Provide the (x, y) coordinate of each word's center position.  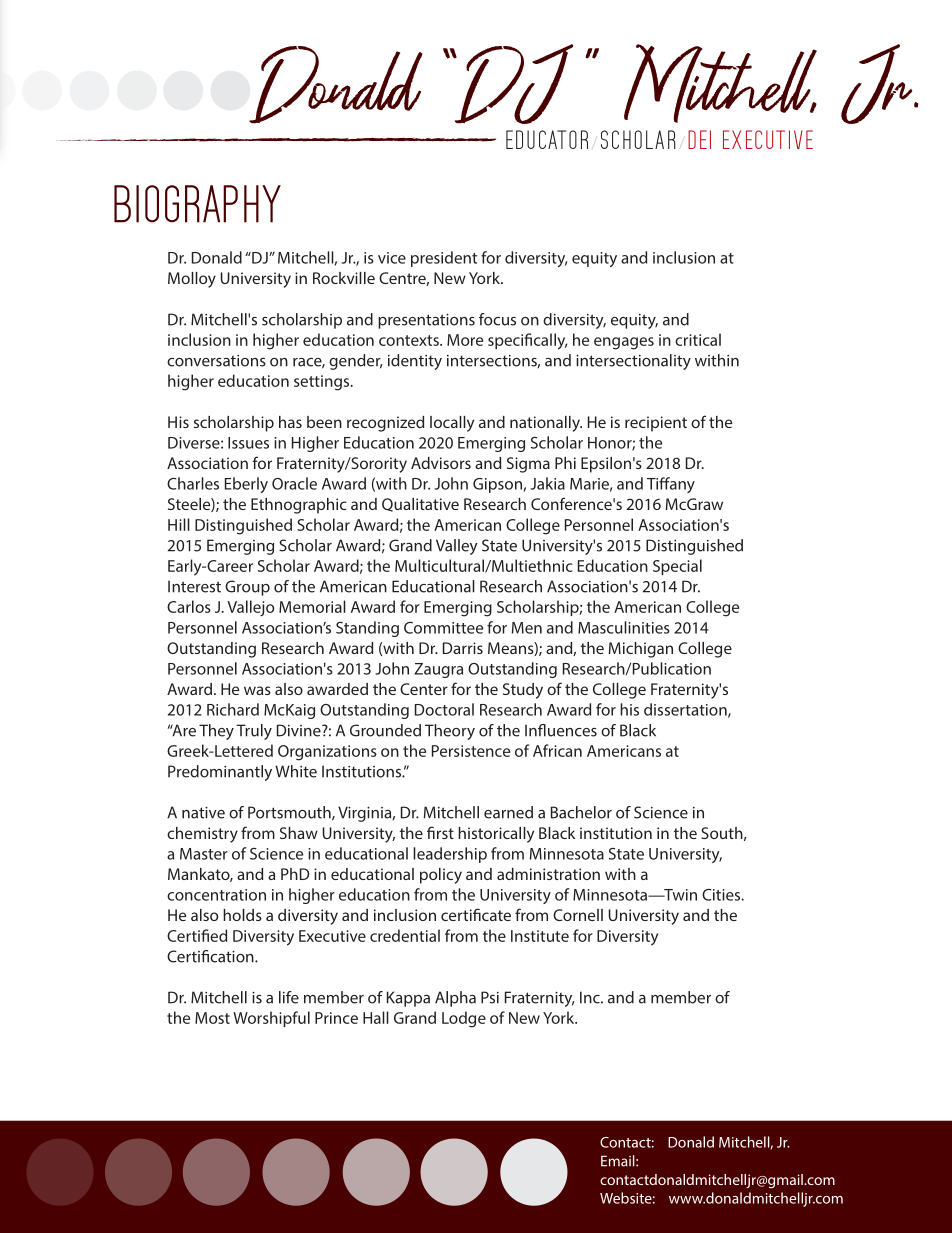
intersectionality (633, 362)
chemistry (202, 835)
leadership (450, 855)
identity (415, 362)
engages (624, 343)
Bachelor (581, 812)
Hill (179, 524)
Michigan (641, 650)
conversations (216, 361)
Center (424, 689)
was (257, 690)
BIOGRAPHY (197, 204)
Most (212, 1018)
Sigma (528, 465)
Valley (457, 547)
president (444, 259)
